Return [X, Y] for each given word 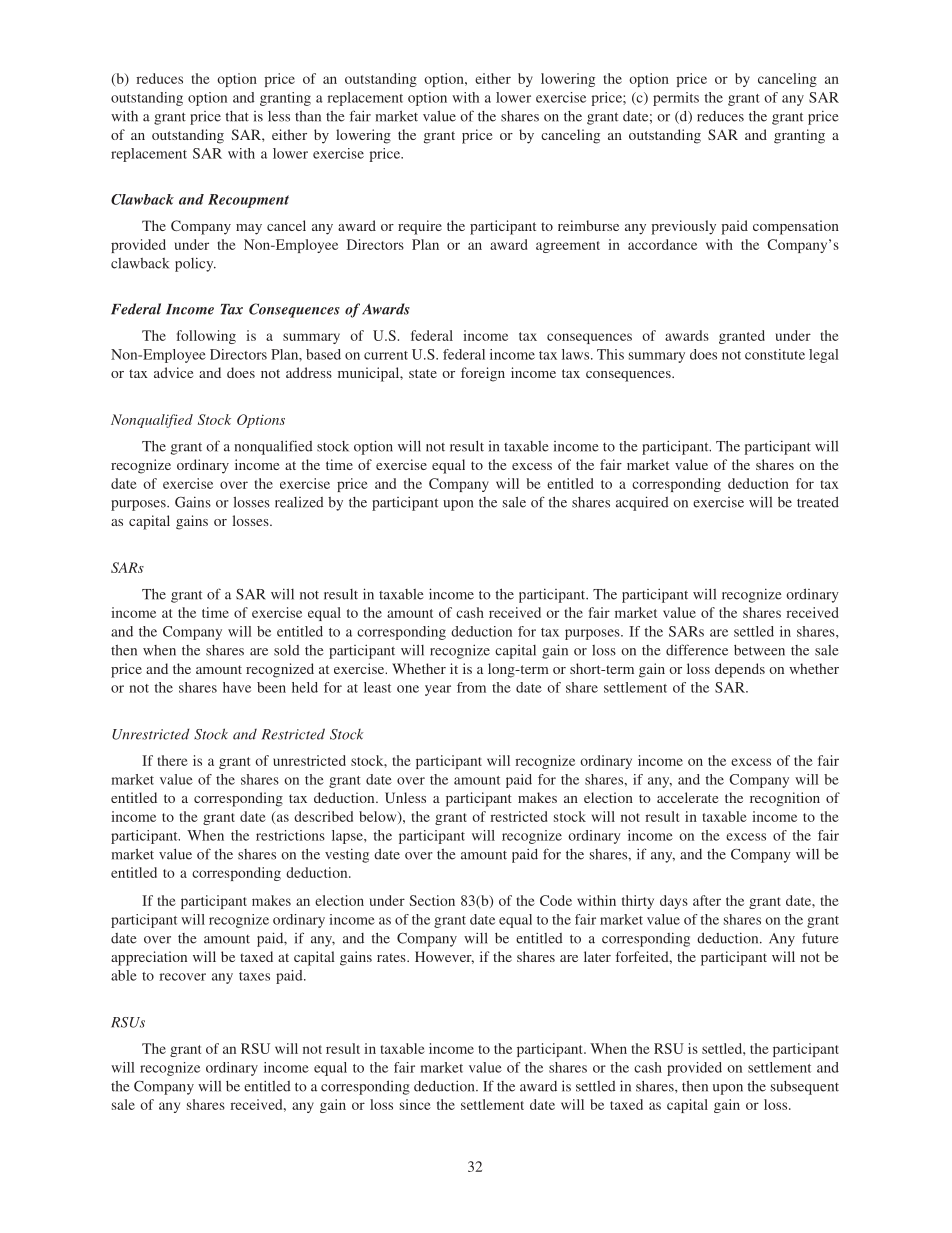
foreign [483, 374]
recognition [785, 799]
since [415, 1104]
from [471, 687]
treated [818, 502]
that [237, 116]
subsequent [805, 1088]
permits [676, 99]
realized [299, 502]
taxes [254, 976]
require [420, 227]
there [173, 760]
